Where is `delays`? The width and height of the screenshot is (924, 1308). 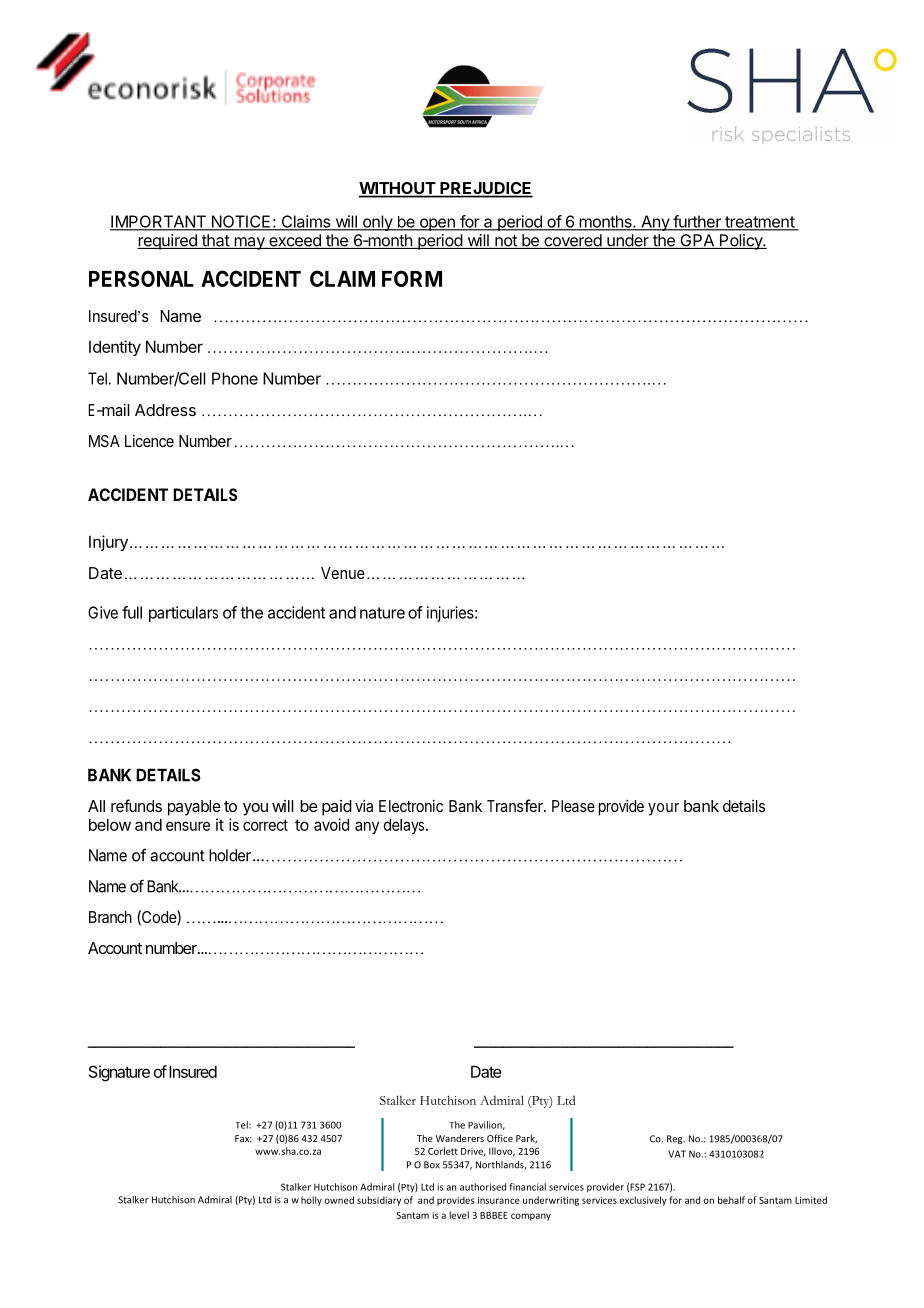
delays is located at coordinates (403, 826).
